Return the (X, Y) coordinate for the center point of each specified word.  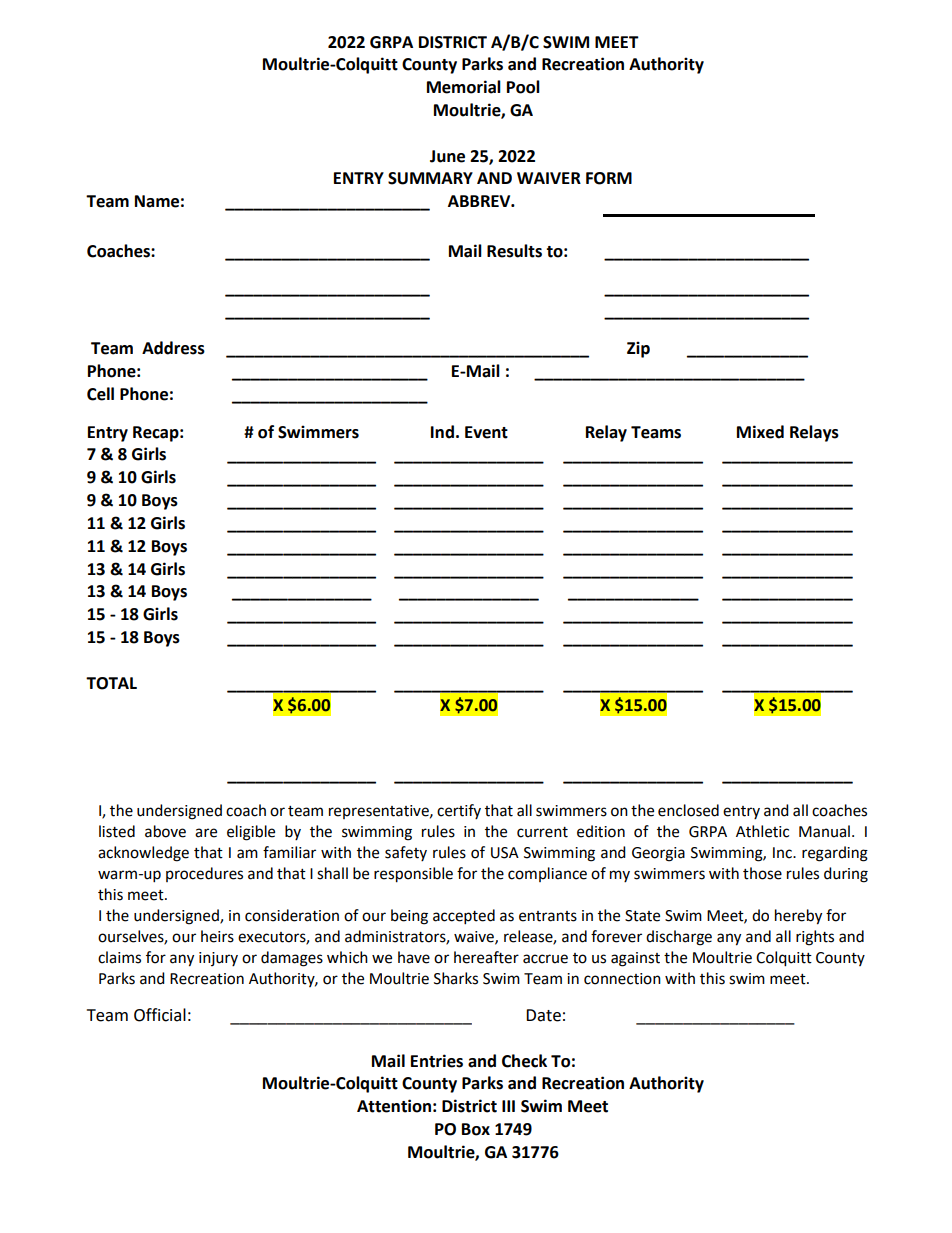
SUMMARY (430, 178)
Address (173, 348)
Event (486, 432)
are (206, 833)
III (508, 1106)
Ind (442, 432)
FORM (609, 178)
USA (505, 853)
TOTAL (111, 683)
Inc (783, 853)
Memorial (464, 87)
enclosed (688, 810)
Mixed (760, 432)
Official (160, 1015)
